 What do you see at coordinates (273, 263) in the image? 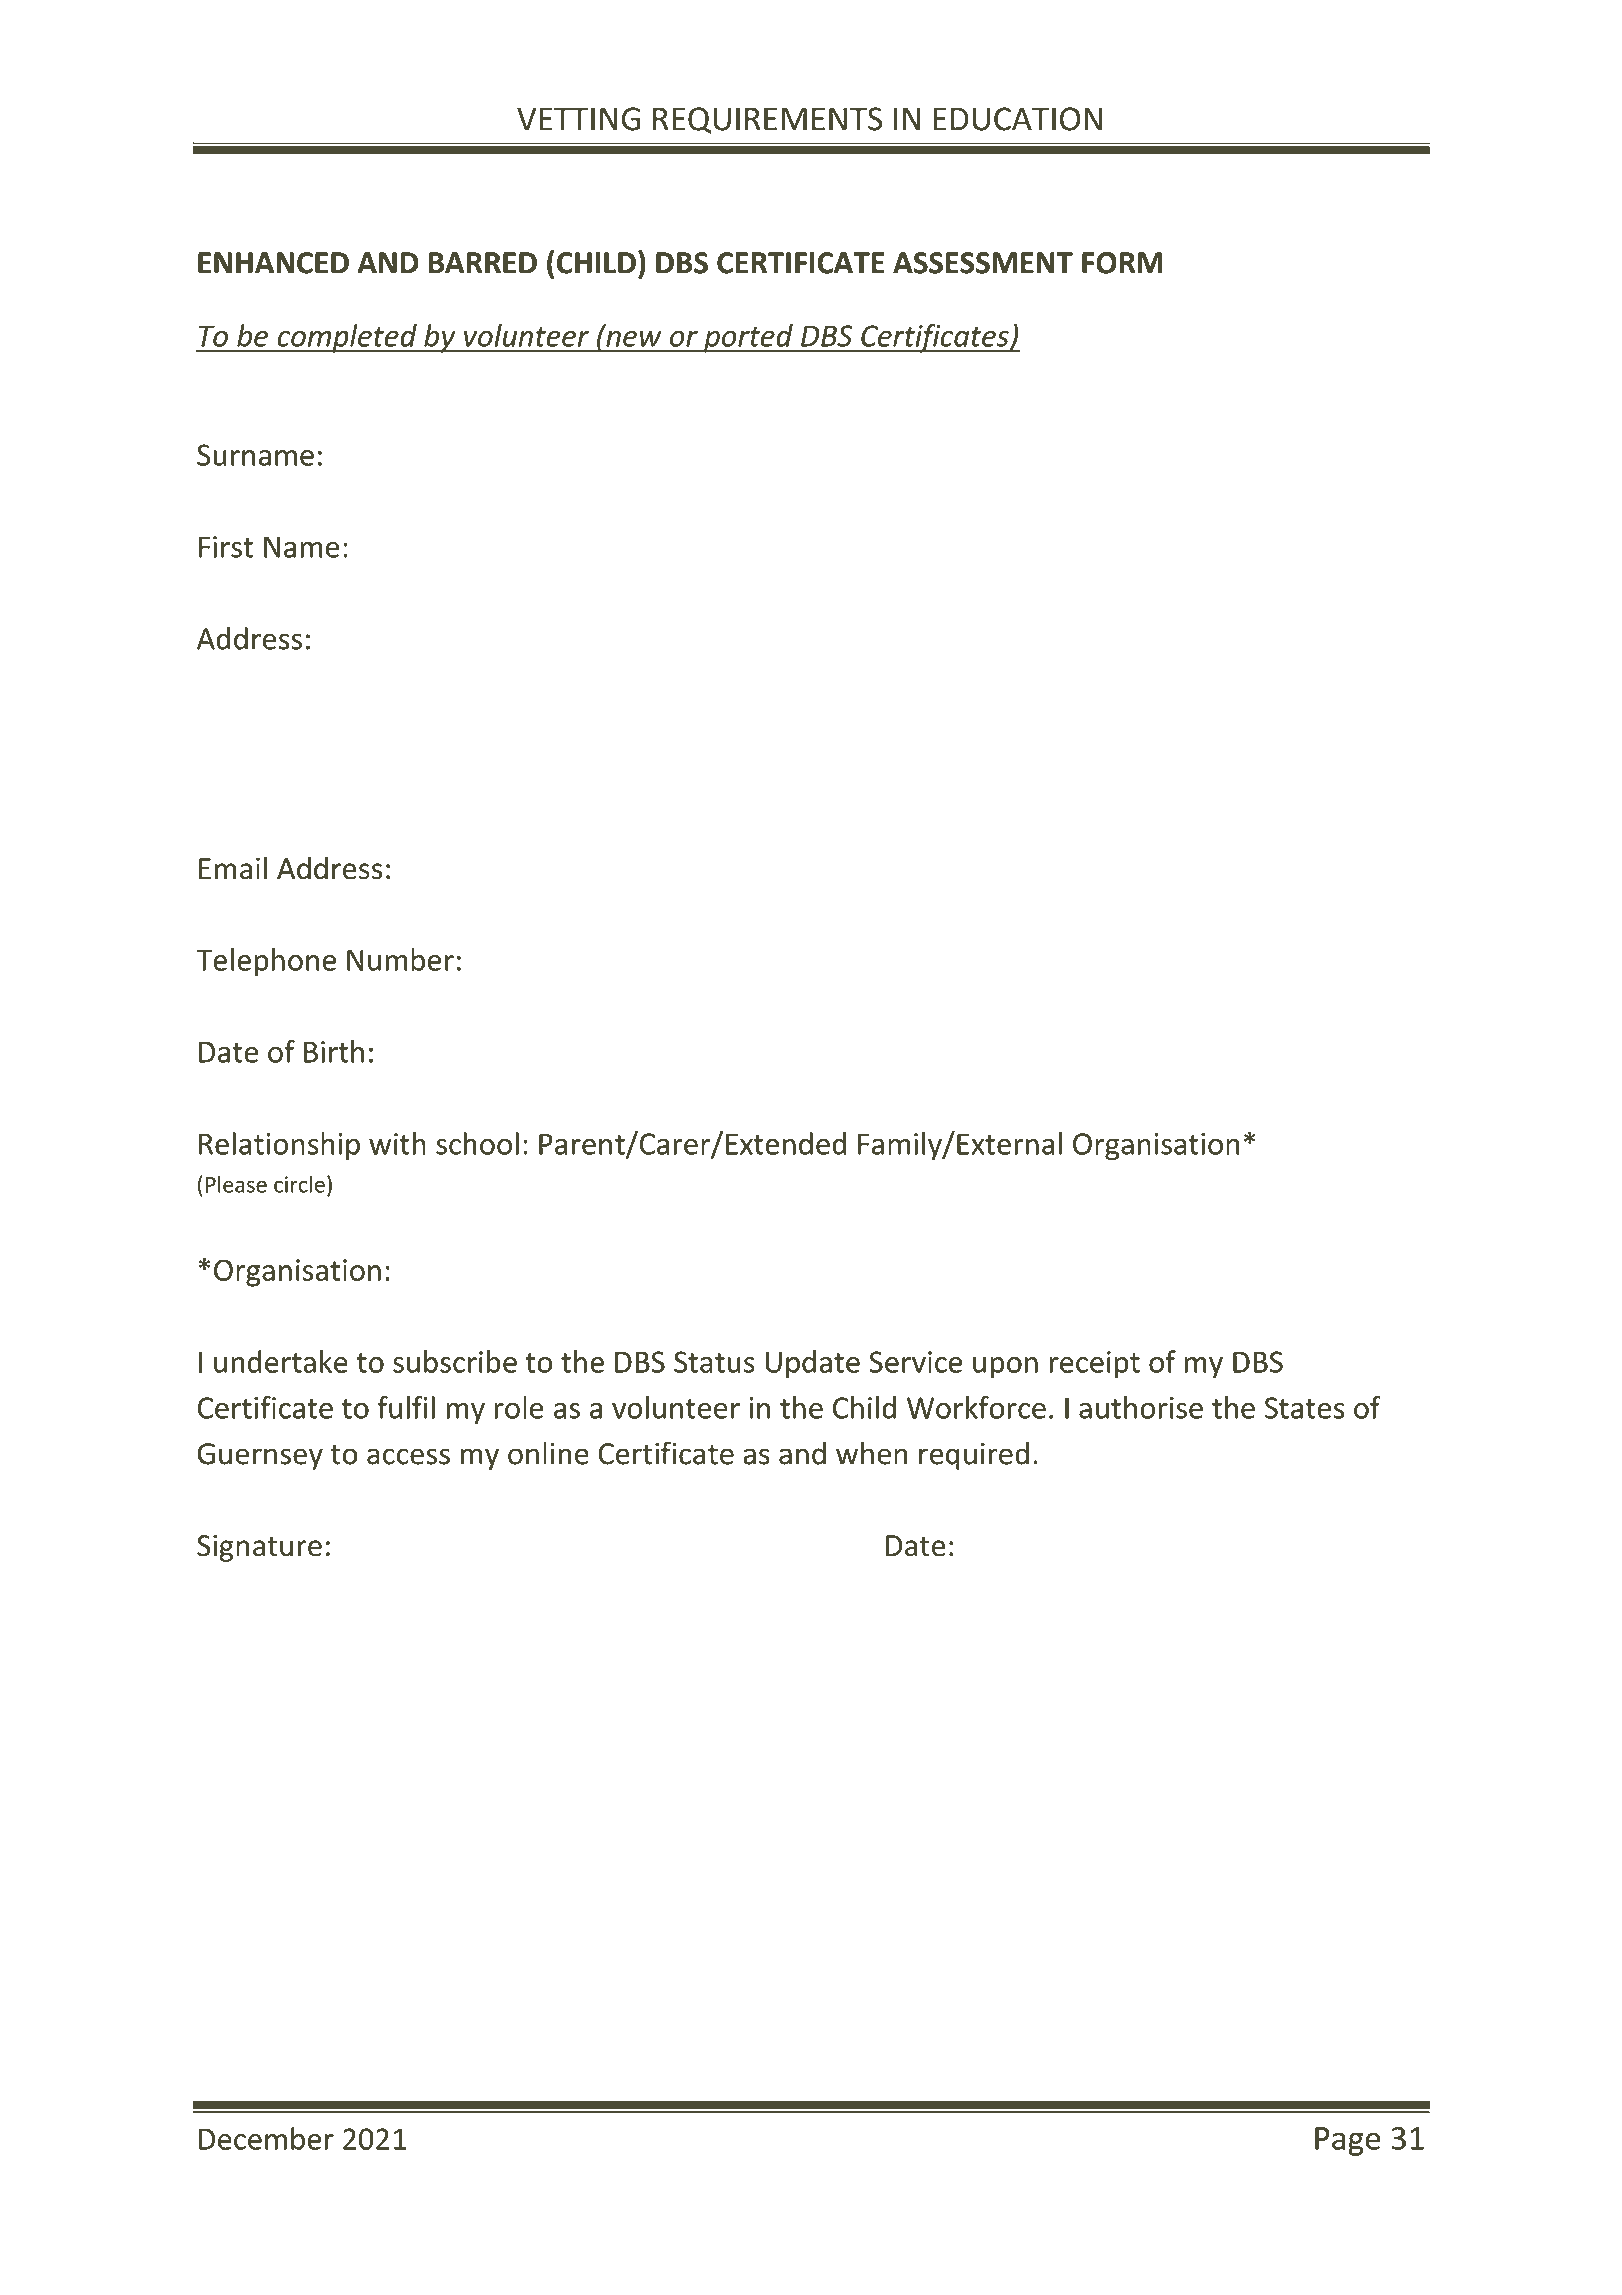
I see `ENHANCED` at bounding box center [273, 263].
